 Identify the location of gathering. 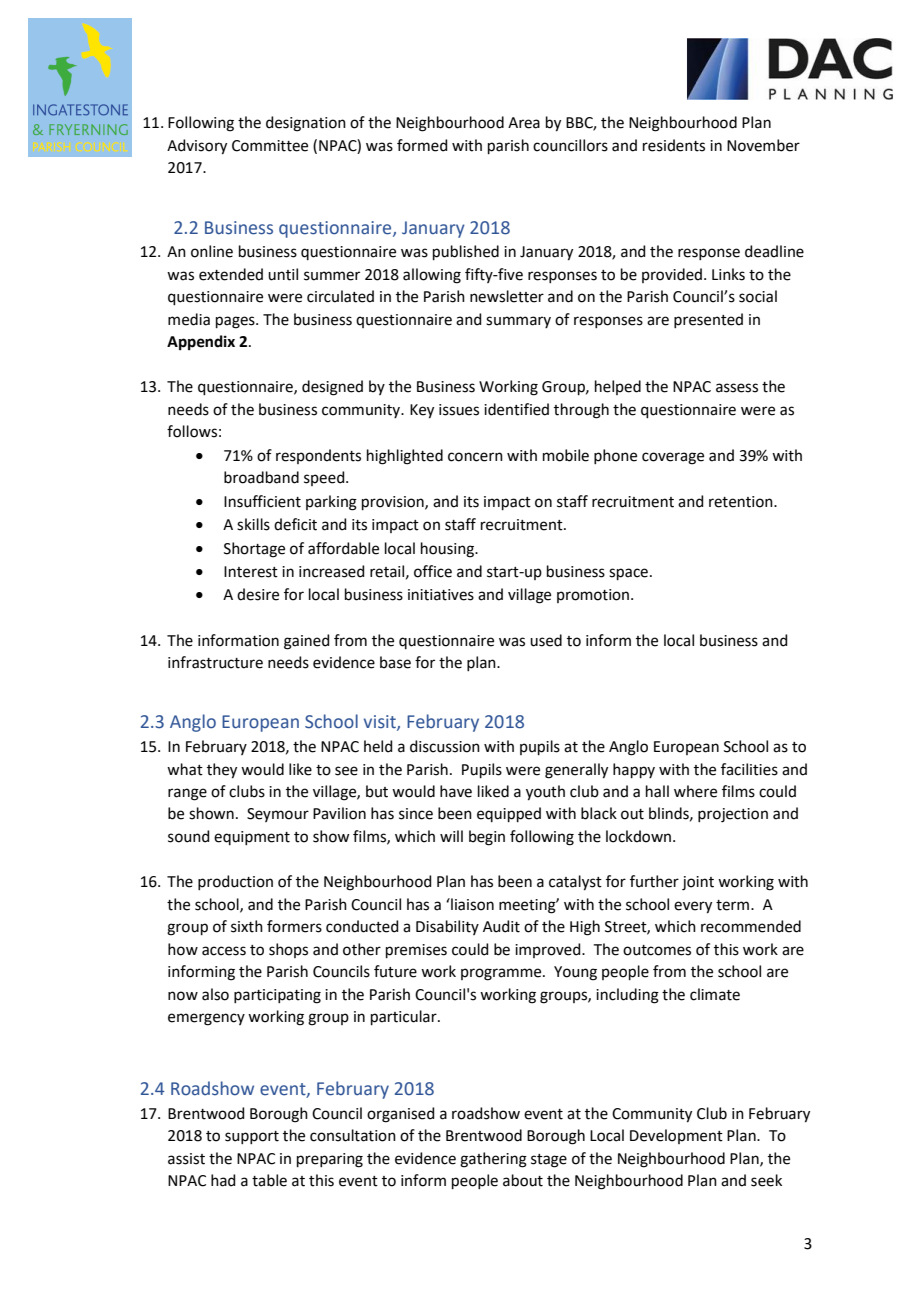
(493, 1160).
